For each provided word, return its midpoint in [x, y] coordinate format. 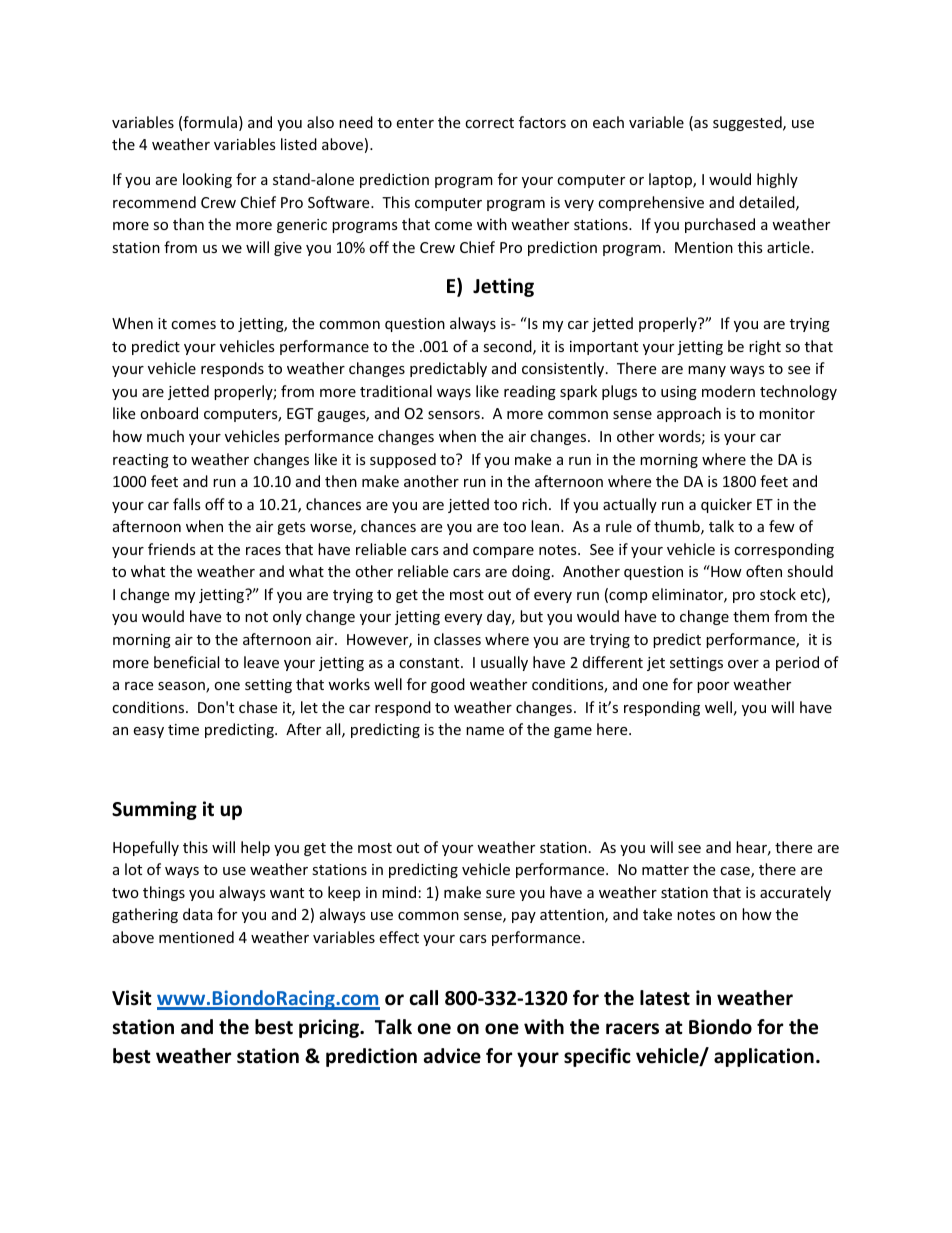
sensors [454, 415]
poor [713, 687]
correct [489, 123]
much [165, 436]
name [485, 731]
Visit [132, 998]
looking [207, 180]
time [183, 729]
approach [689, 414]
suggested [748, 123]
